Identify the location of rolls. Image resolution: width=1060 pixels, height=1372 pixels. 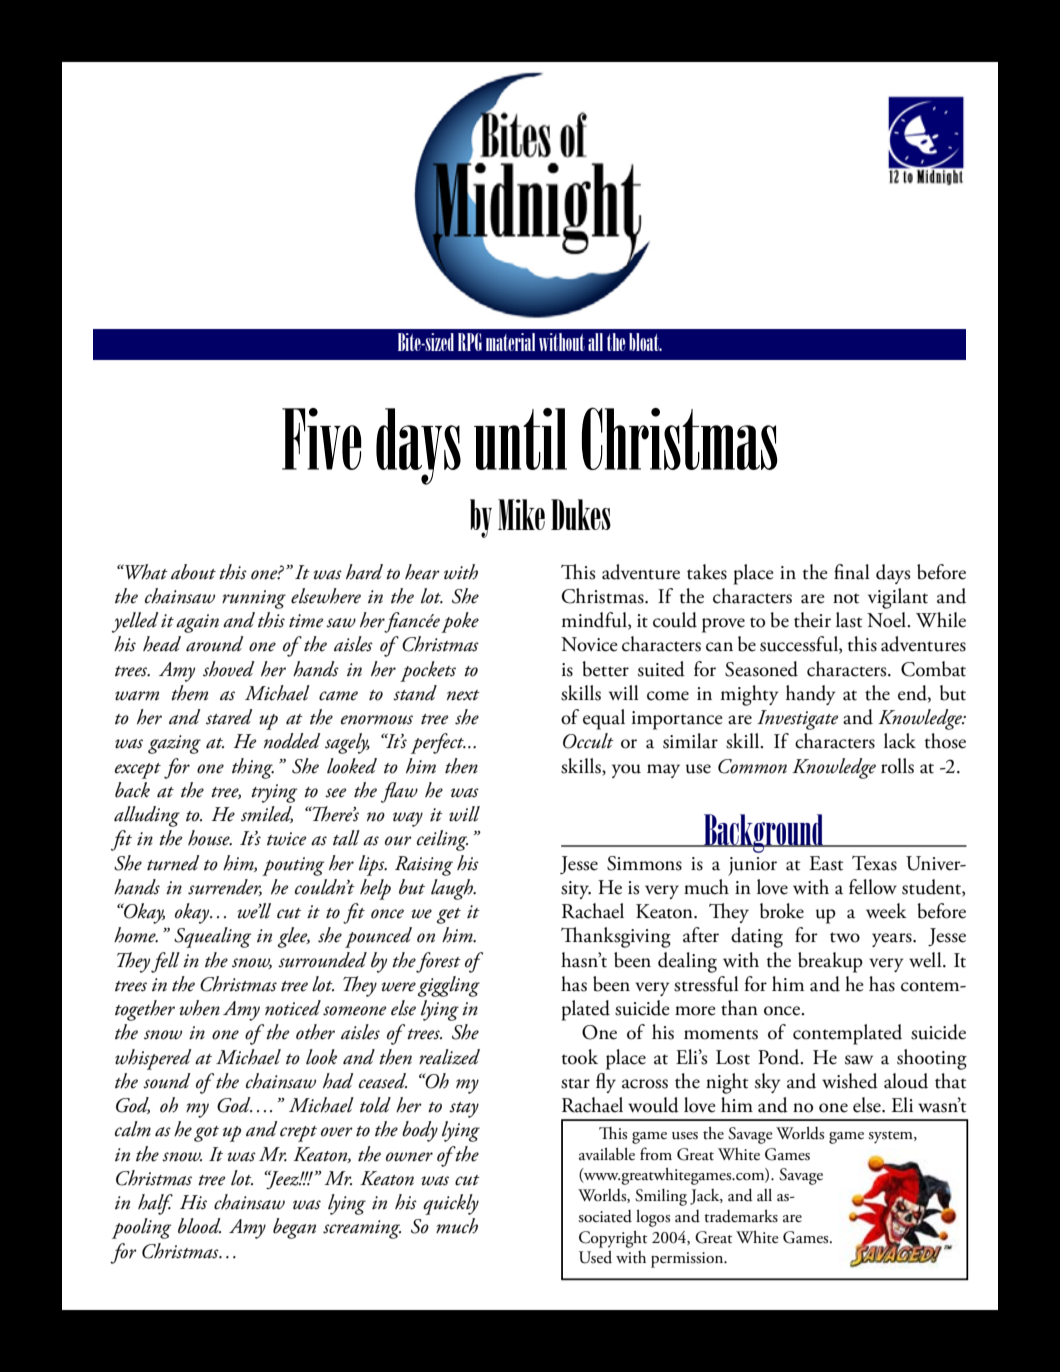
(897, 766).
